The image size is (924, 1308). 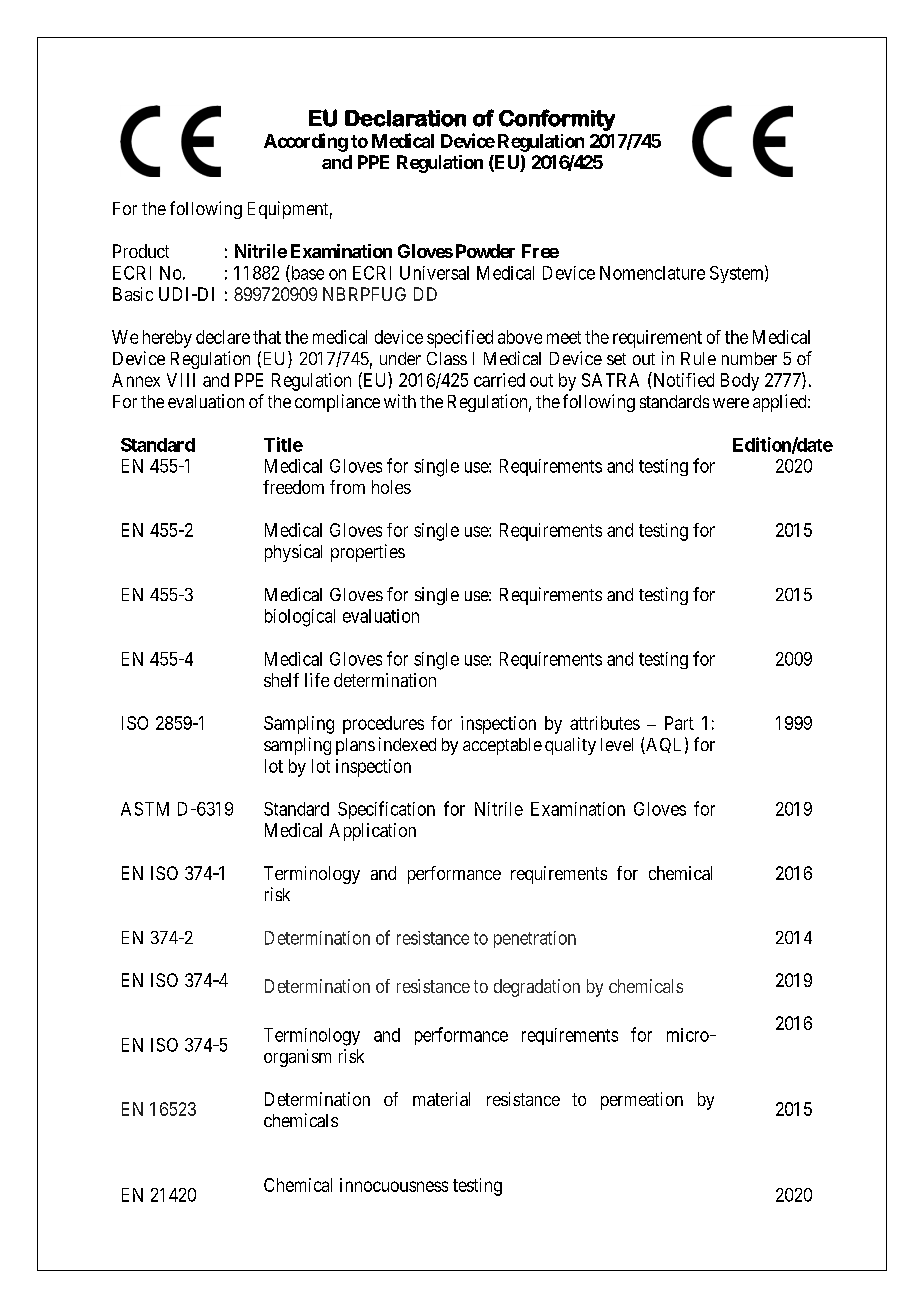 What do you see at coordinates (145, 809) in the screenshot?
I see `ASTM` at bounding box center [145, 809].
